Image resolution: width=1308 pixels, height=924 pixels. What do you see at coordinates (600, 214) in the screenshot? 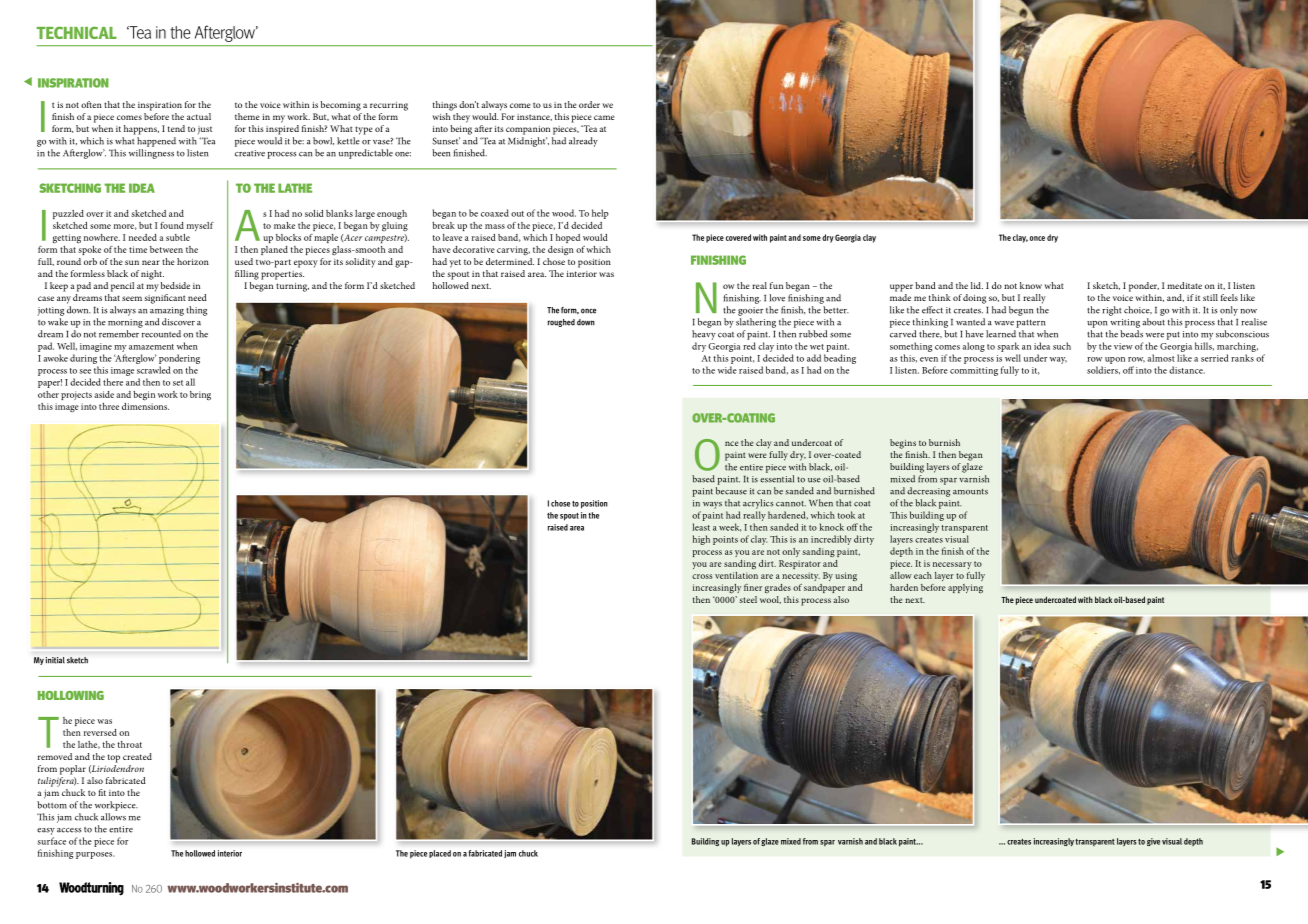
I see `help` at bounding box center [600, 214].
